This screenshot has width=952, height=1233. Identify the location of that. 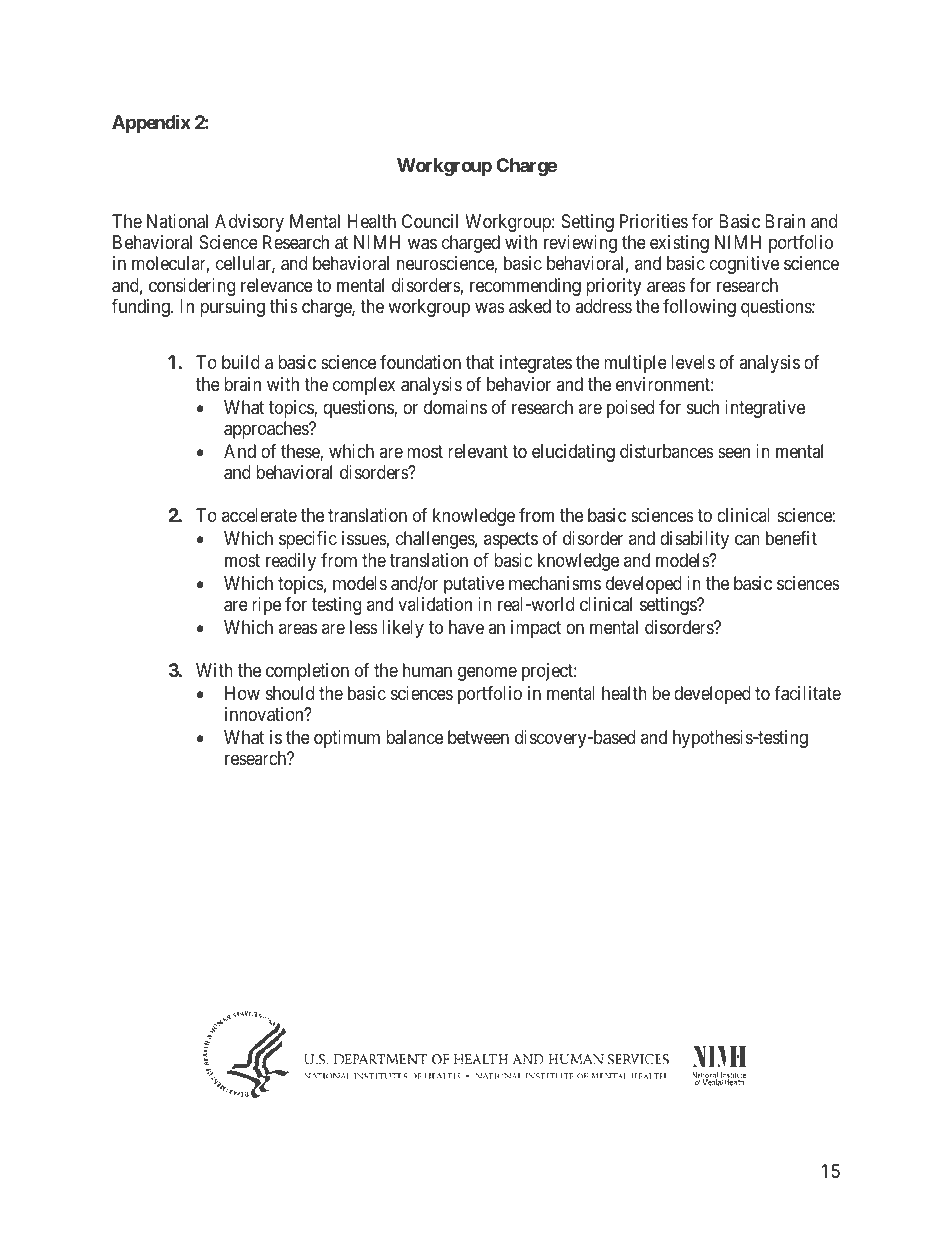
(480, 362).
